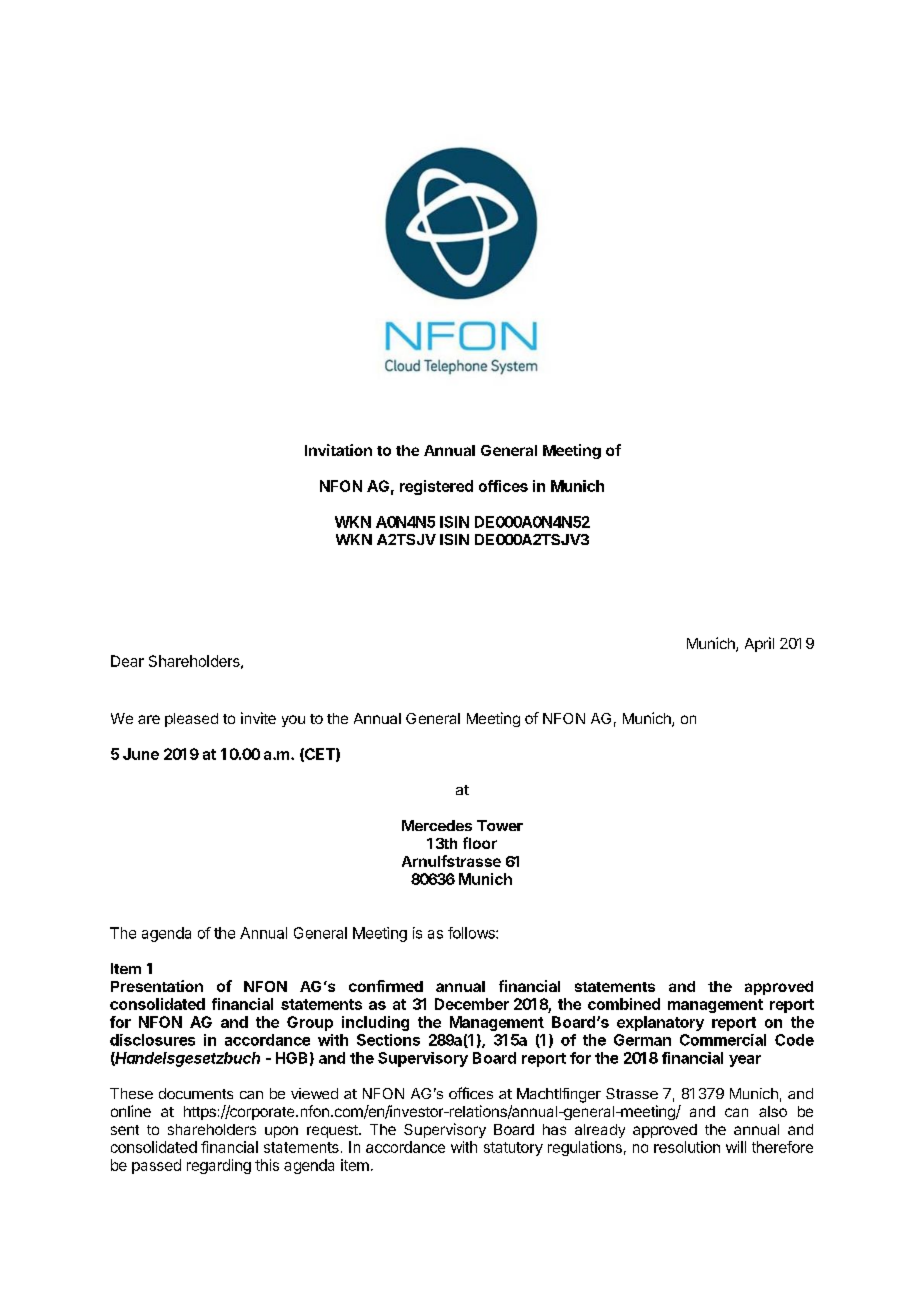  I want to click on regarding, so click(219, 1166).
